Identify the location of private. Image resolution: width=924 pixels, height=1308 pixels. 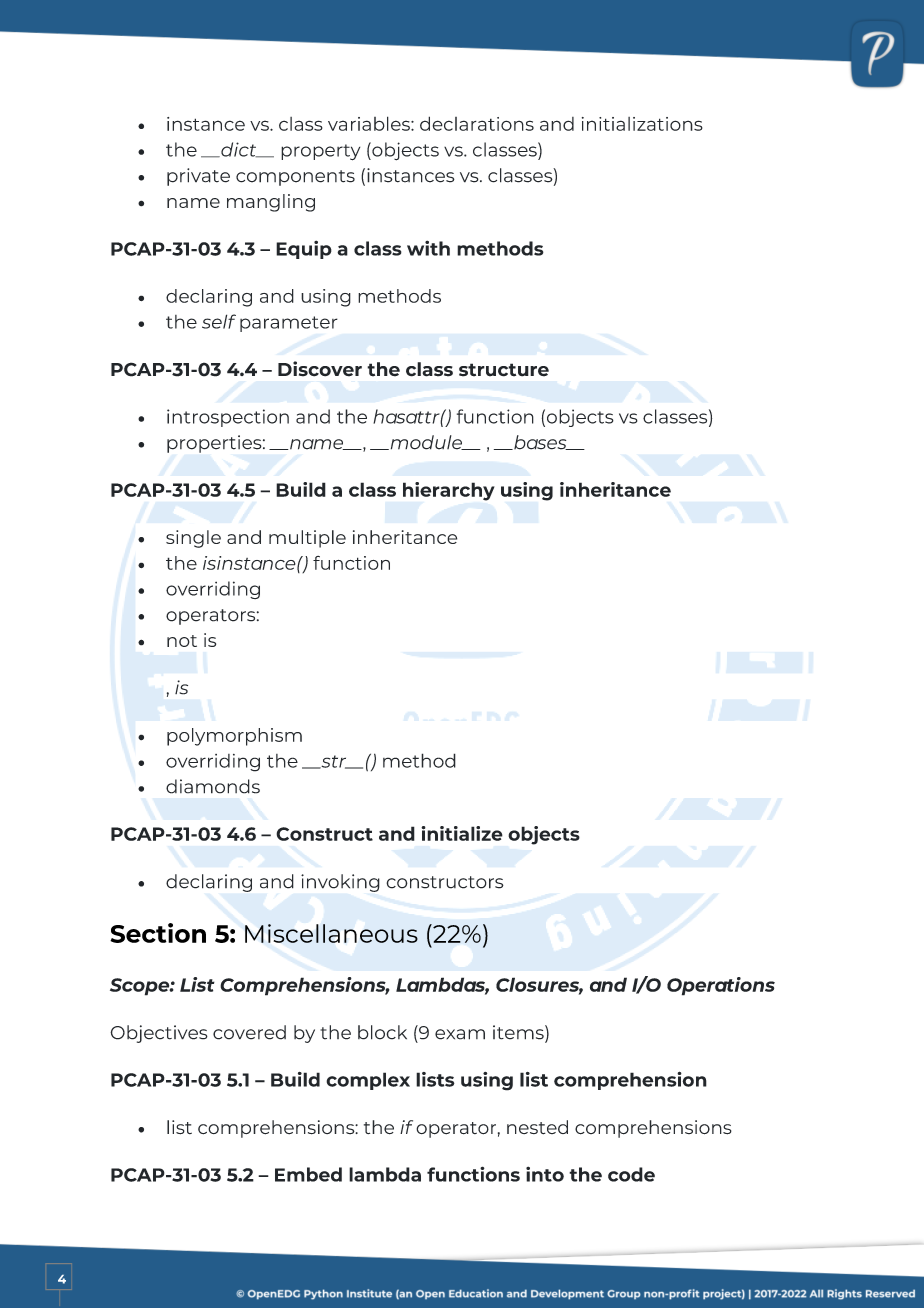
(198, 177).
